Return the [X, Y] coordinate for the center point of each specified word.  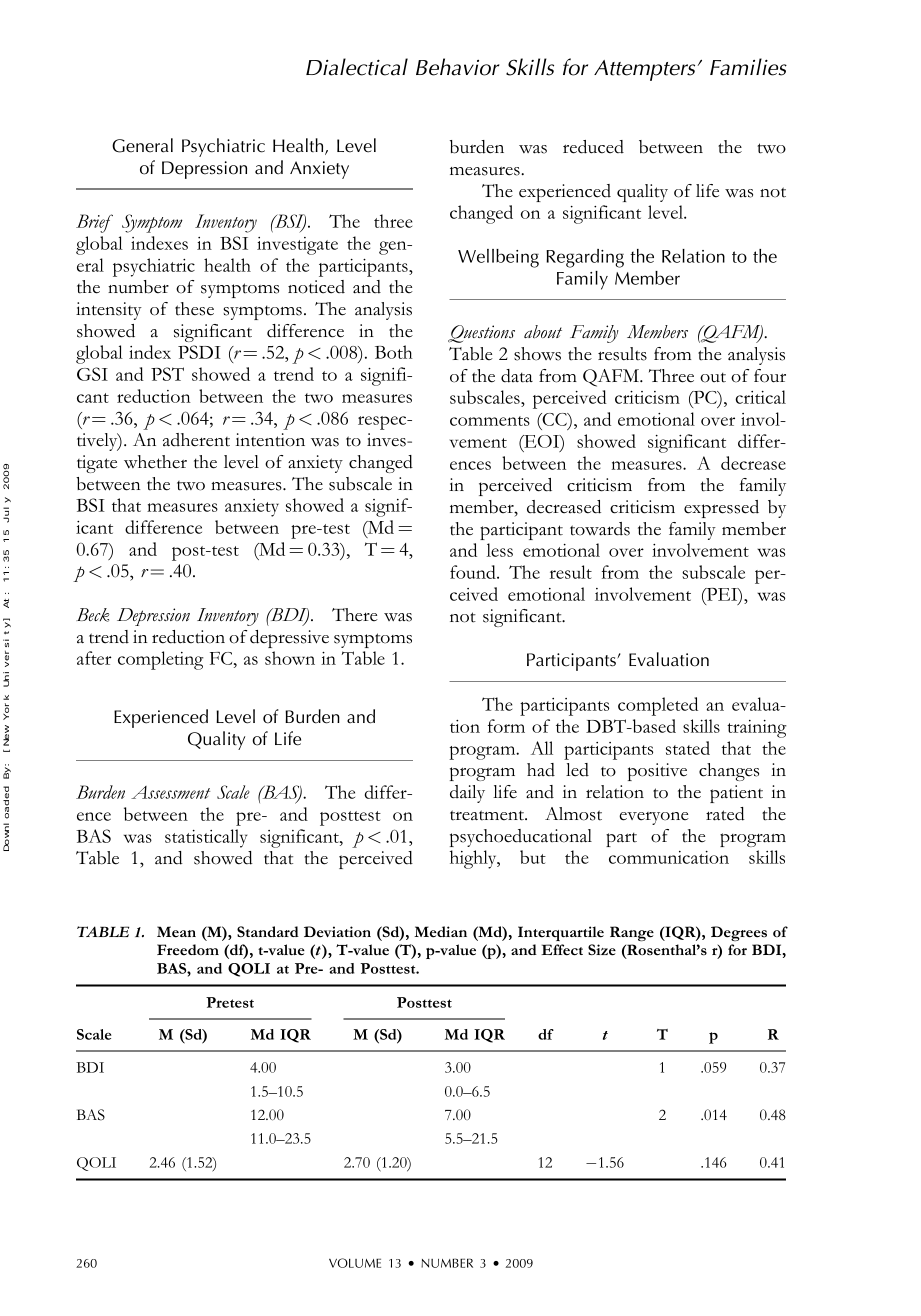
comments [490, 421]
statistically [206, 838]
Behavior [458, 67]
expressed [721, 509]
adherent [196, 440]
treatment [488, 815]
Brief [94, 223]
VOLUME [355, 1263]
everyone [654, 818]
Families [748, 67]
